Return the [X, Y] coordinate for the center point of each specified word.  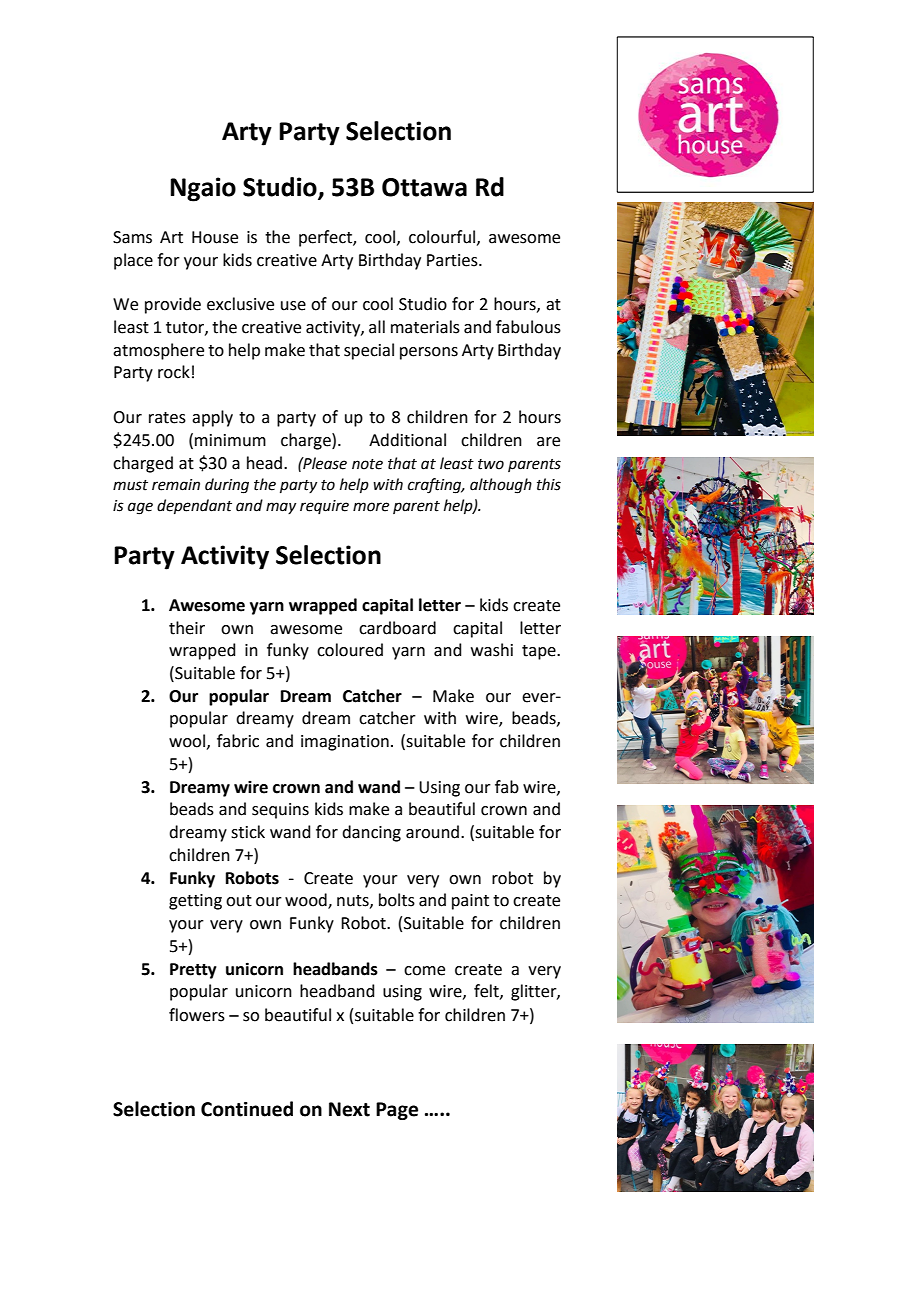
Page [397, 1111]
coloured [350, 650]
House [215, 237]
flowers [197, 1015]
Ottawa [424, 187]
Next [349, 1109]
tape [540, 652]
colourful [442, 237]
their [187, 628]
